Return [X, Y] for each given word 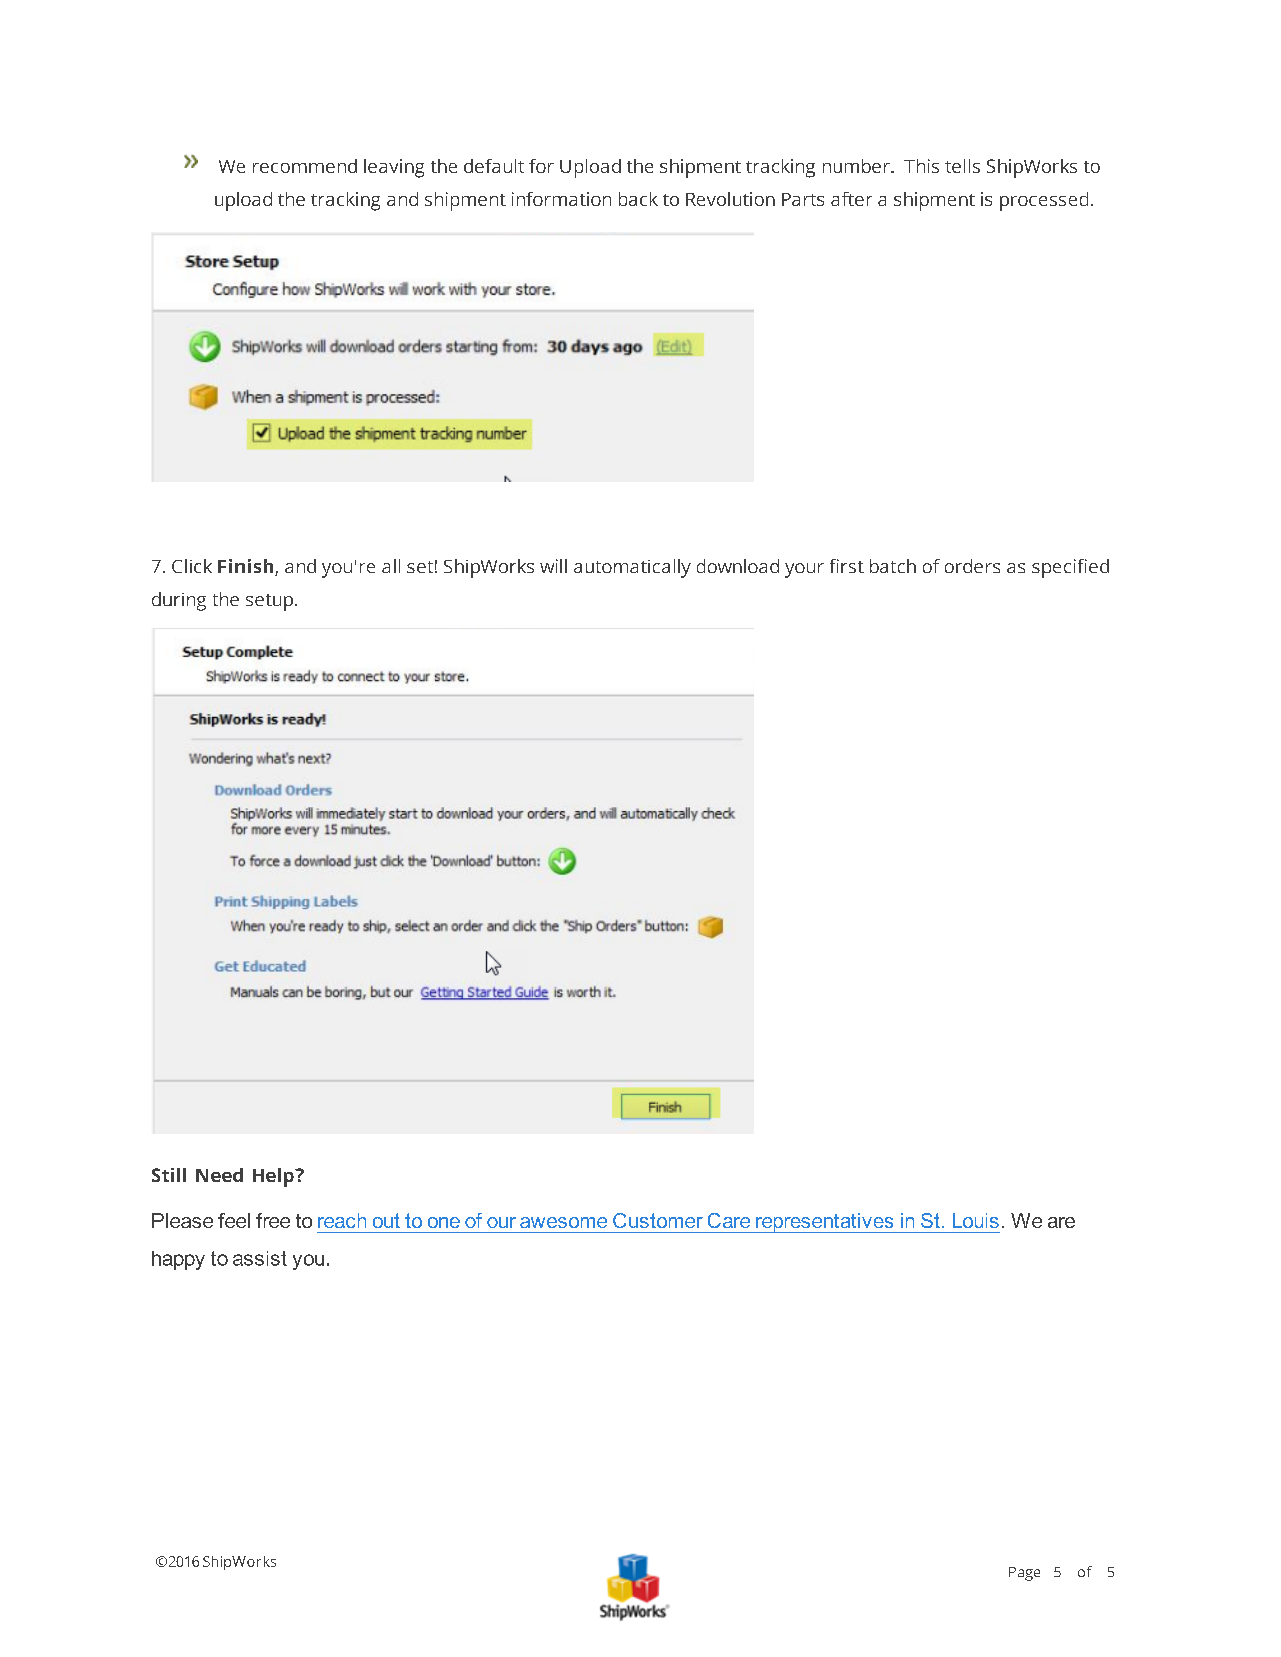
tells [962, 166]
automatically [632, 568]
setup [271, 602]
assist [260, 1258]
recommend [305, 166]
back [638, 199]
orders [972, 566]
